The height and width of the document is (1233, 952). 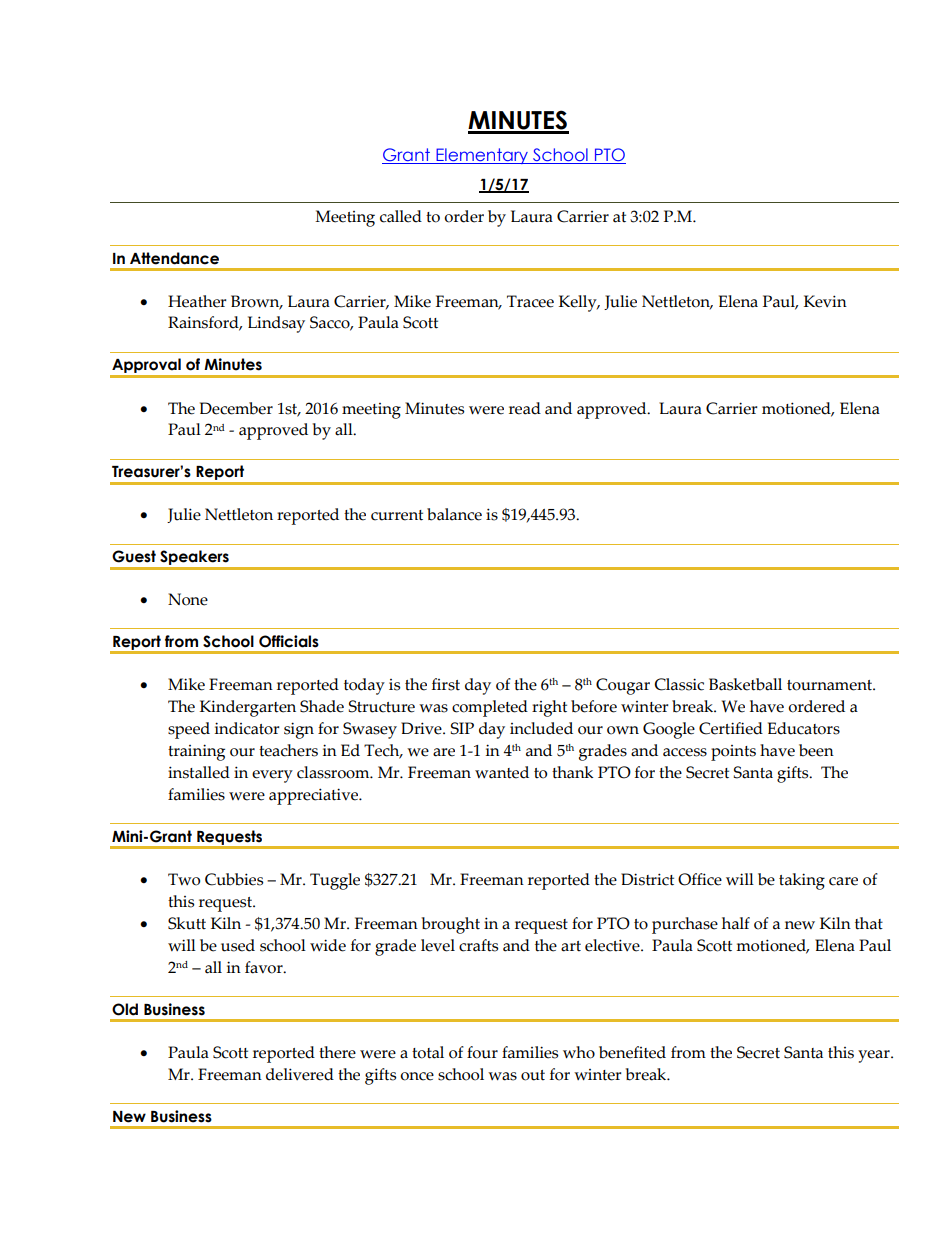 I want to click on Basketball, so click(x=745, y=684).
